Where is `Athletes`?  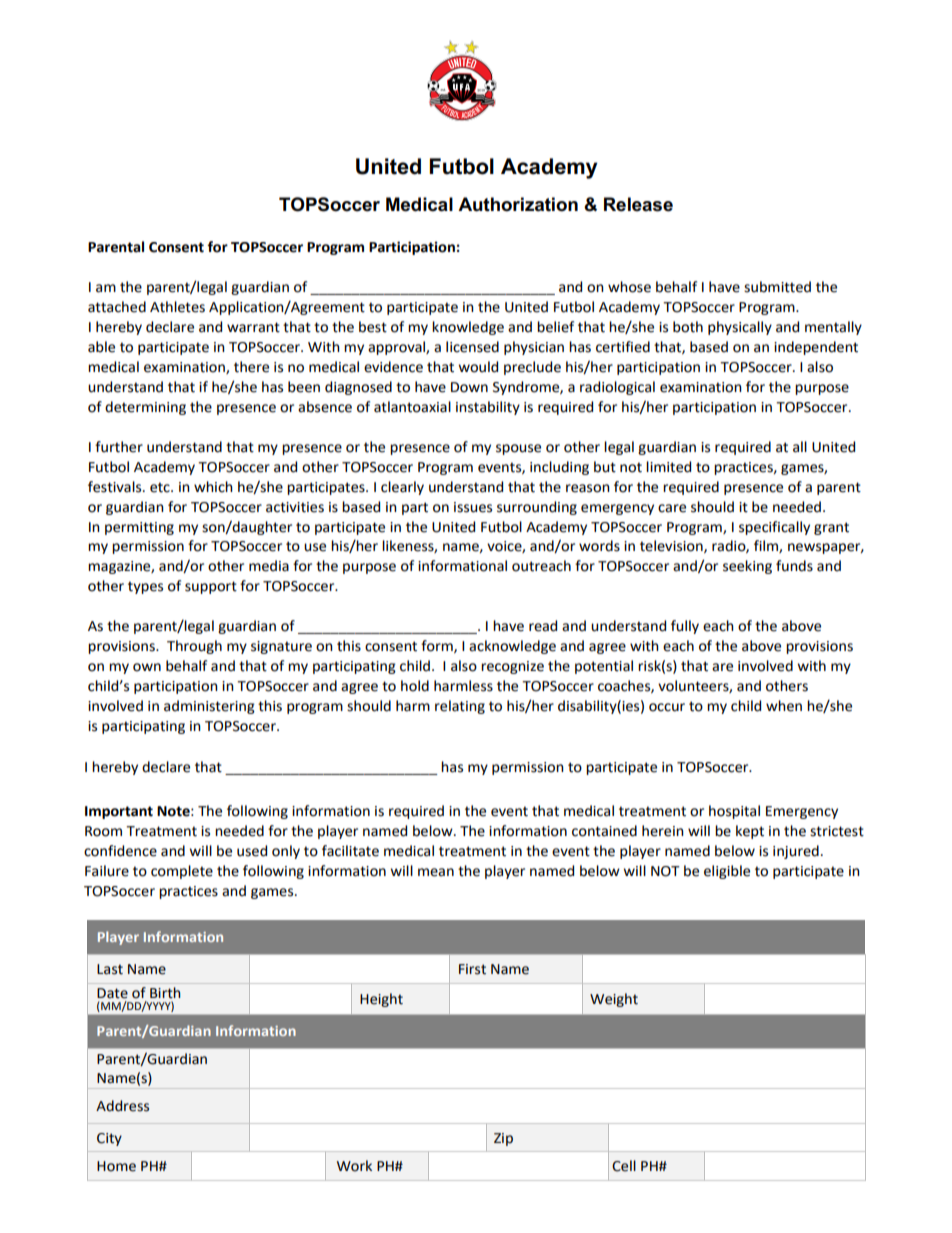
Athletes is located at coordinates (177, 307).
